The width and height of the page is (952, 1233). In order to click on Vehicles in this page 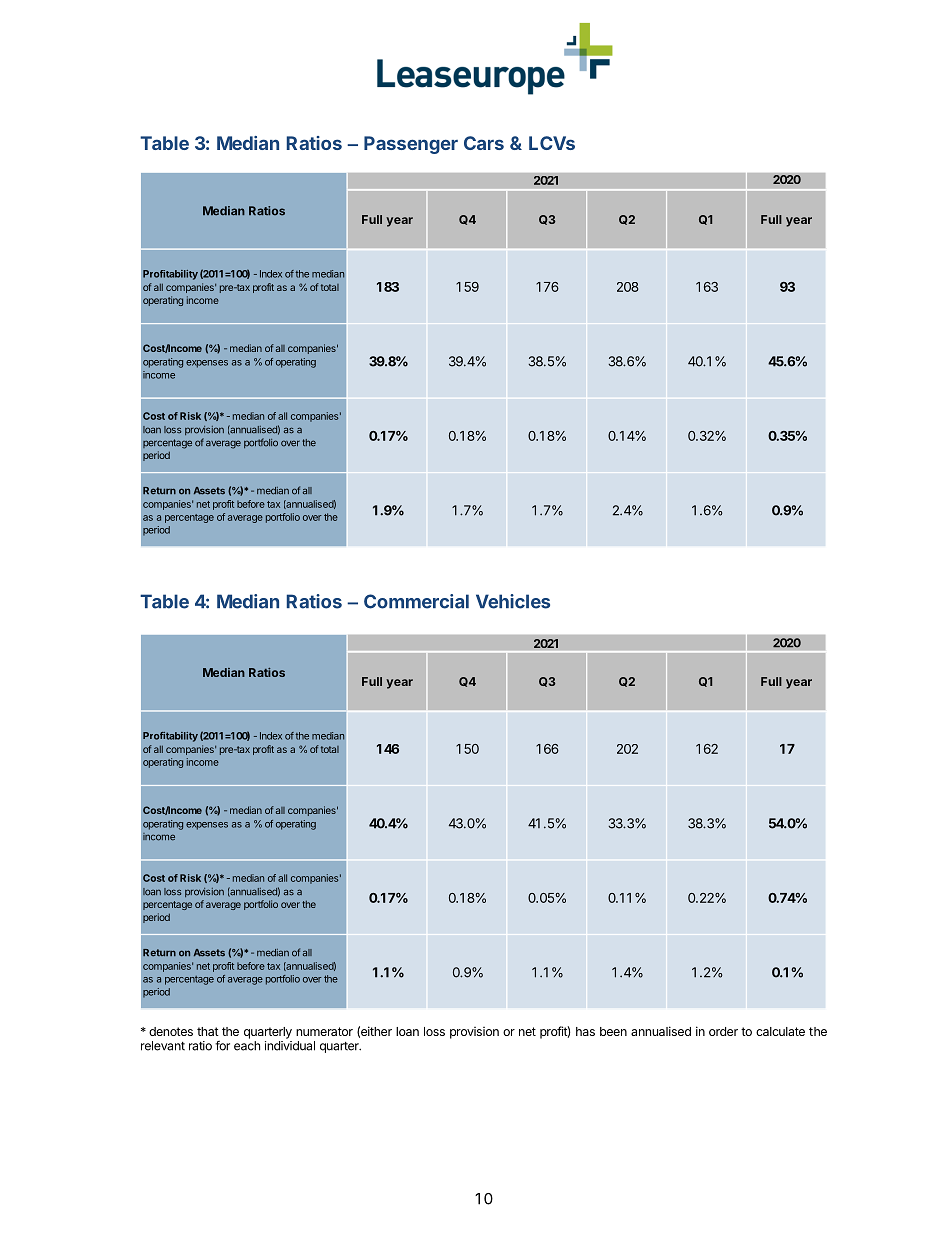, I will do `click(513, 601)`.
